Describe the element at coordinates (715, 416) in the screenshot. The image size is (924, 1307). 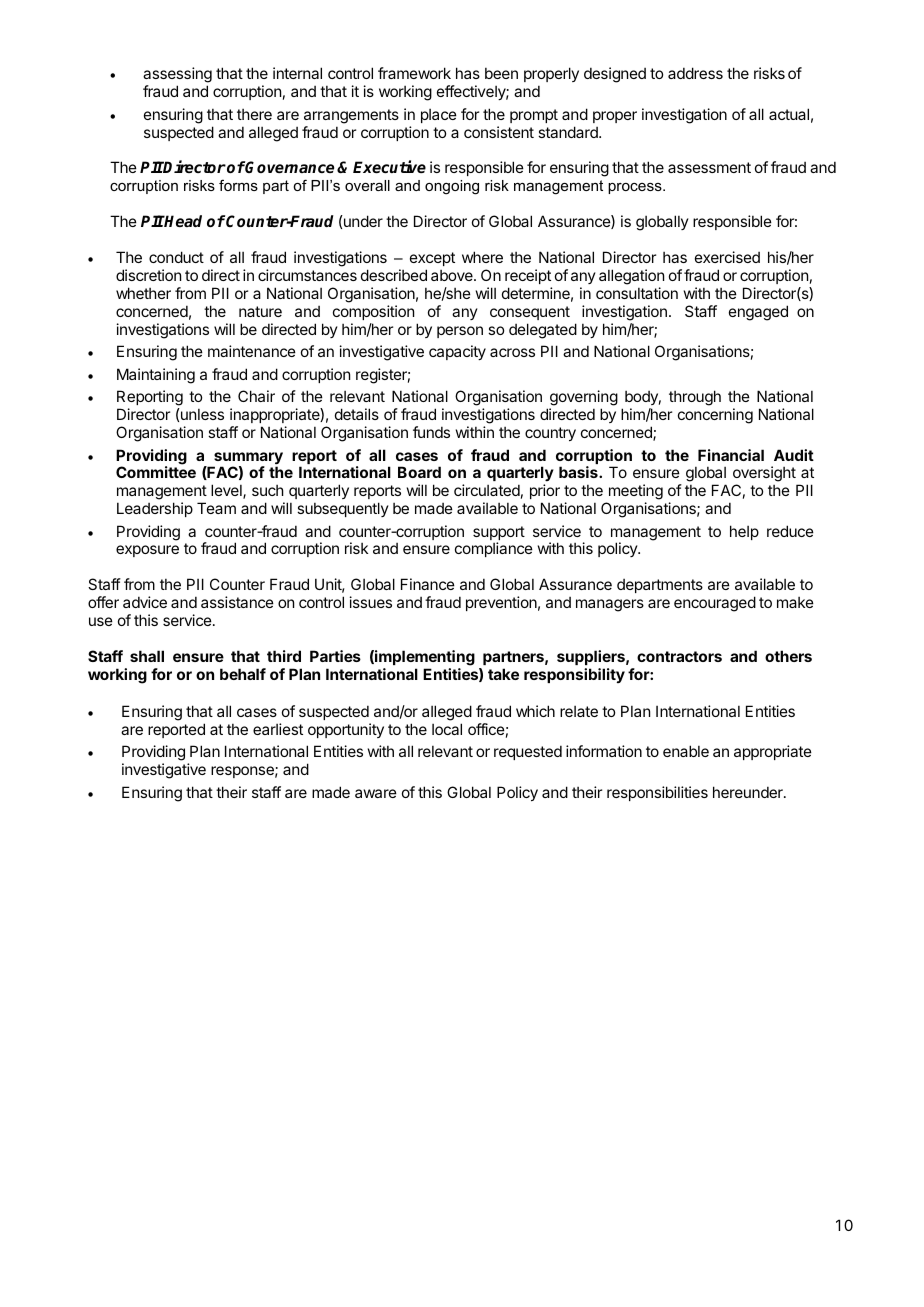
I see `concerning` at that location.
